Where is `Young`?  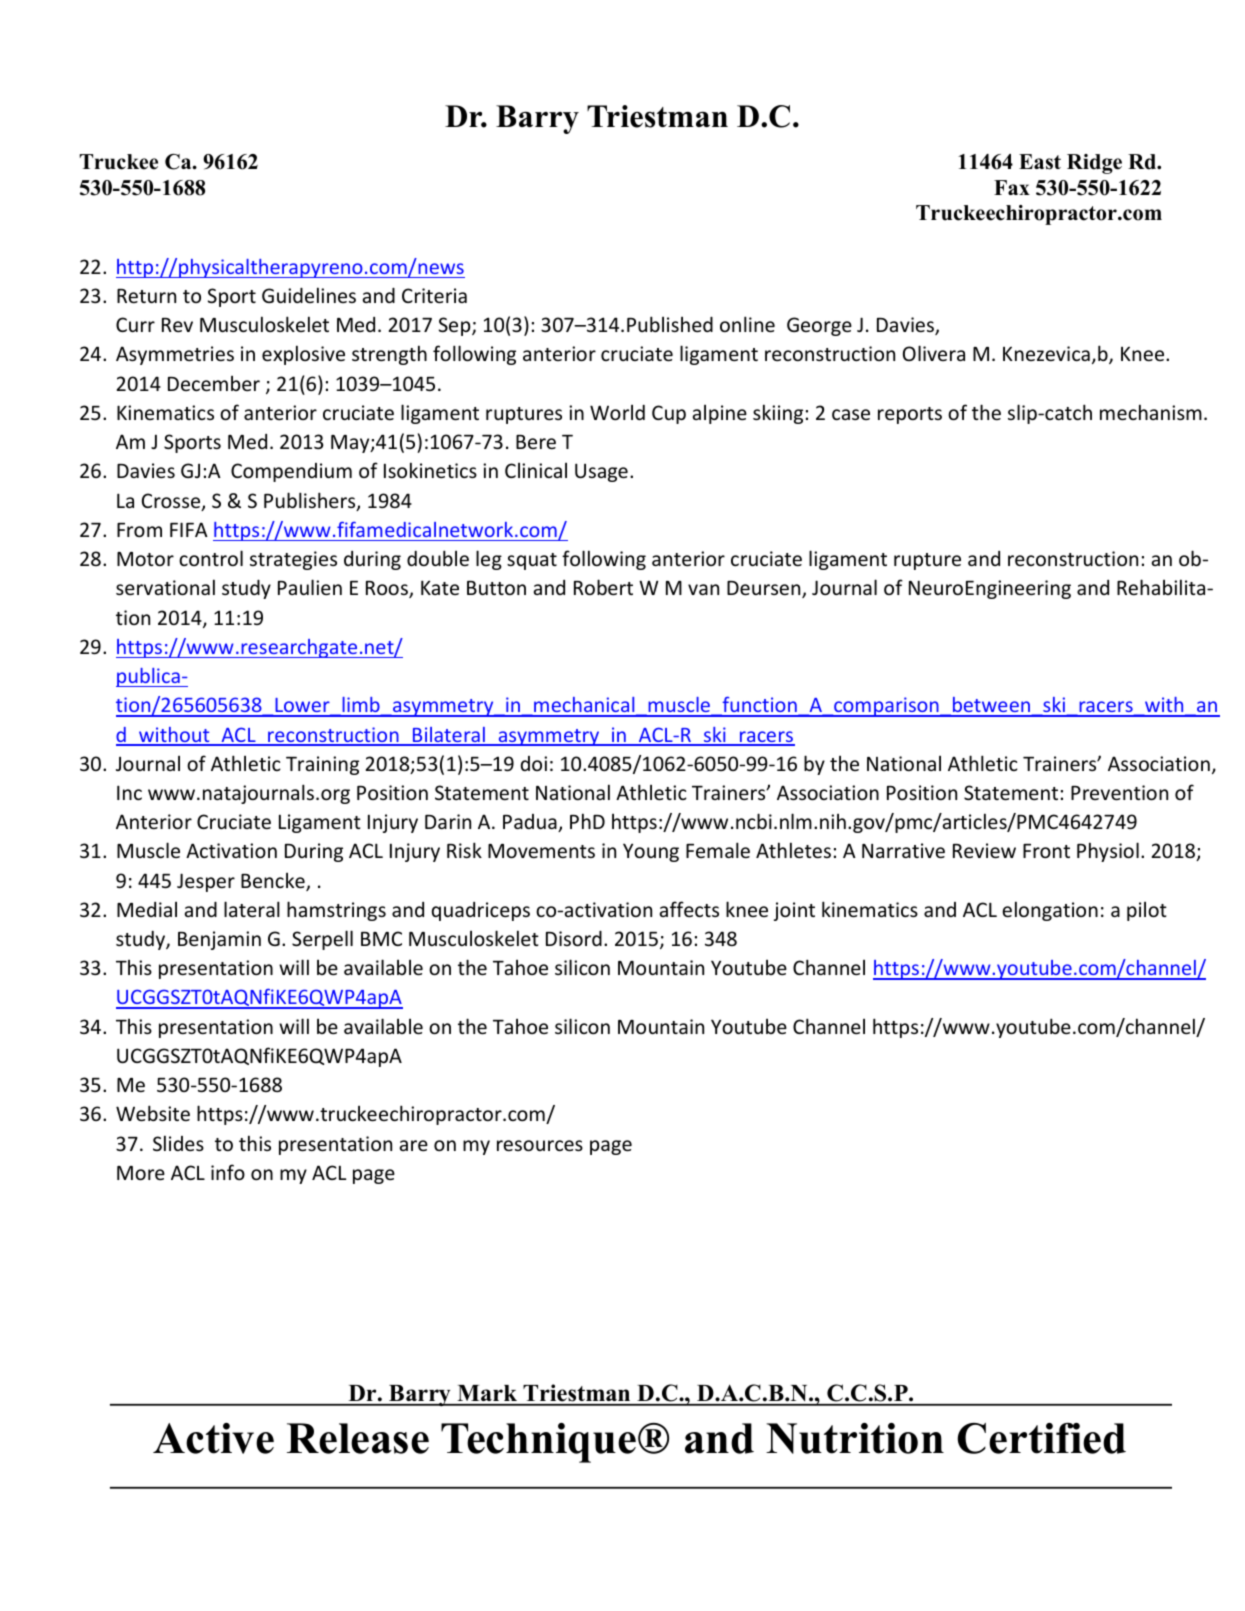 Young is located at coordinates (651, 852).
